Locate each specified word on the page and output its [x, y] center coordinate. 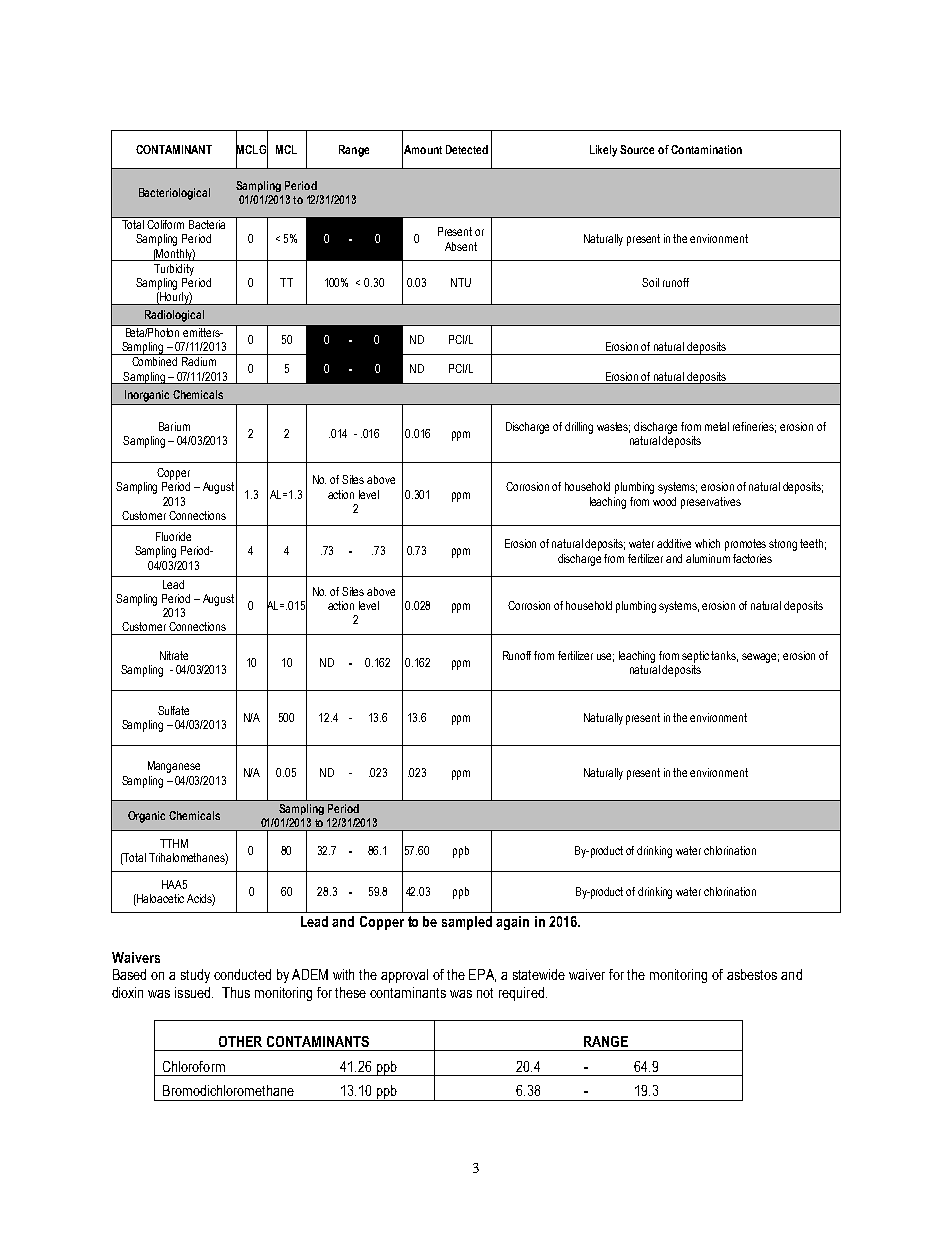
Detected [467, 149]
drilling [579, 428]
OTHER [240, 1041]
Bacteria [207, 224]
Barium [174, 426]
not [485, 993]
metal [717, 426]
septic [697, 657]
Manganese [174, 767]
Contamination [706, 149]
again [512, 923]
